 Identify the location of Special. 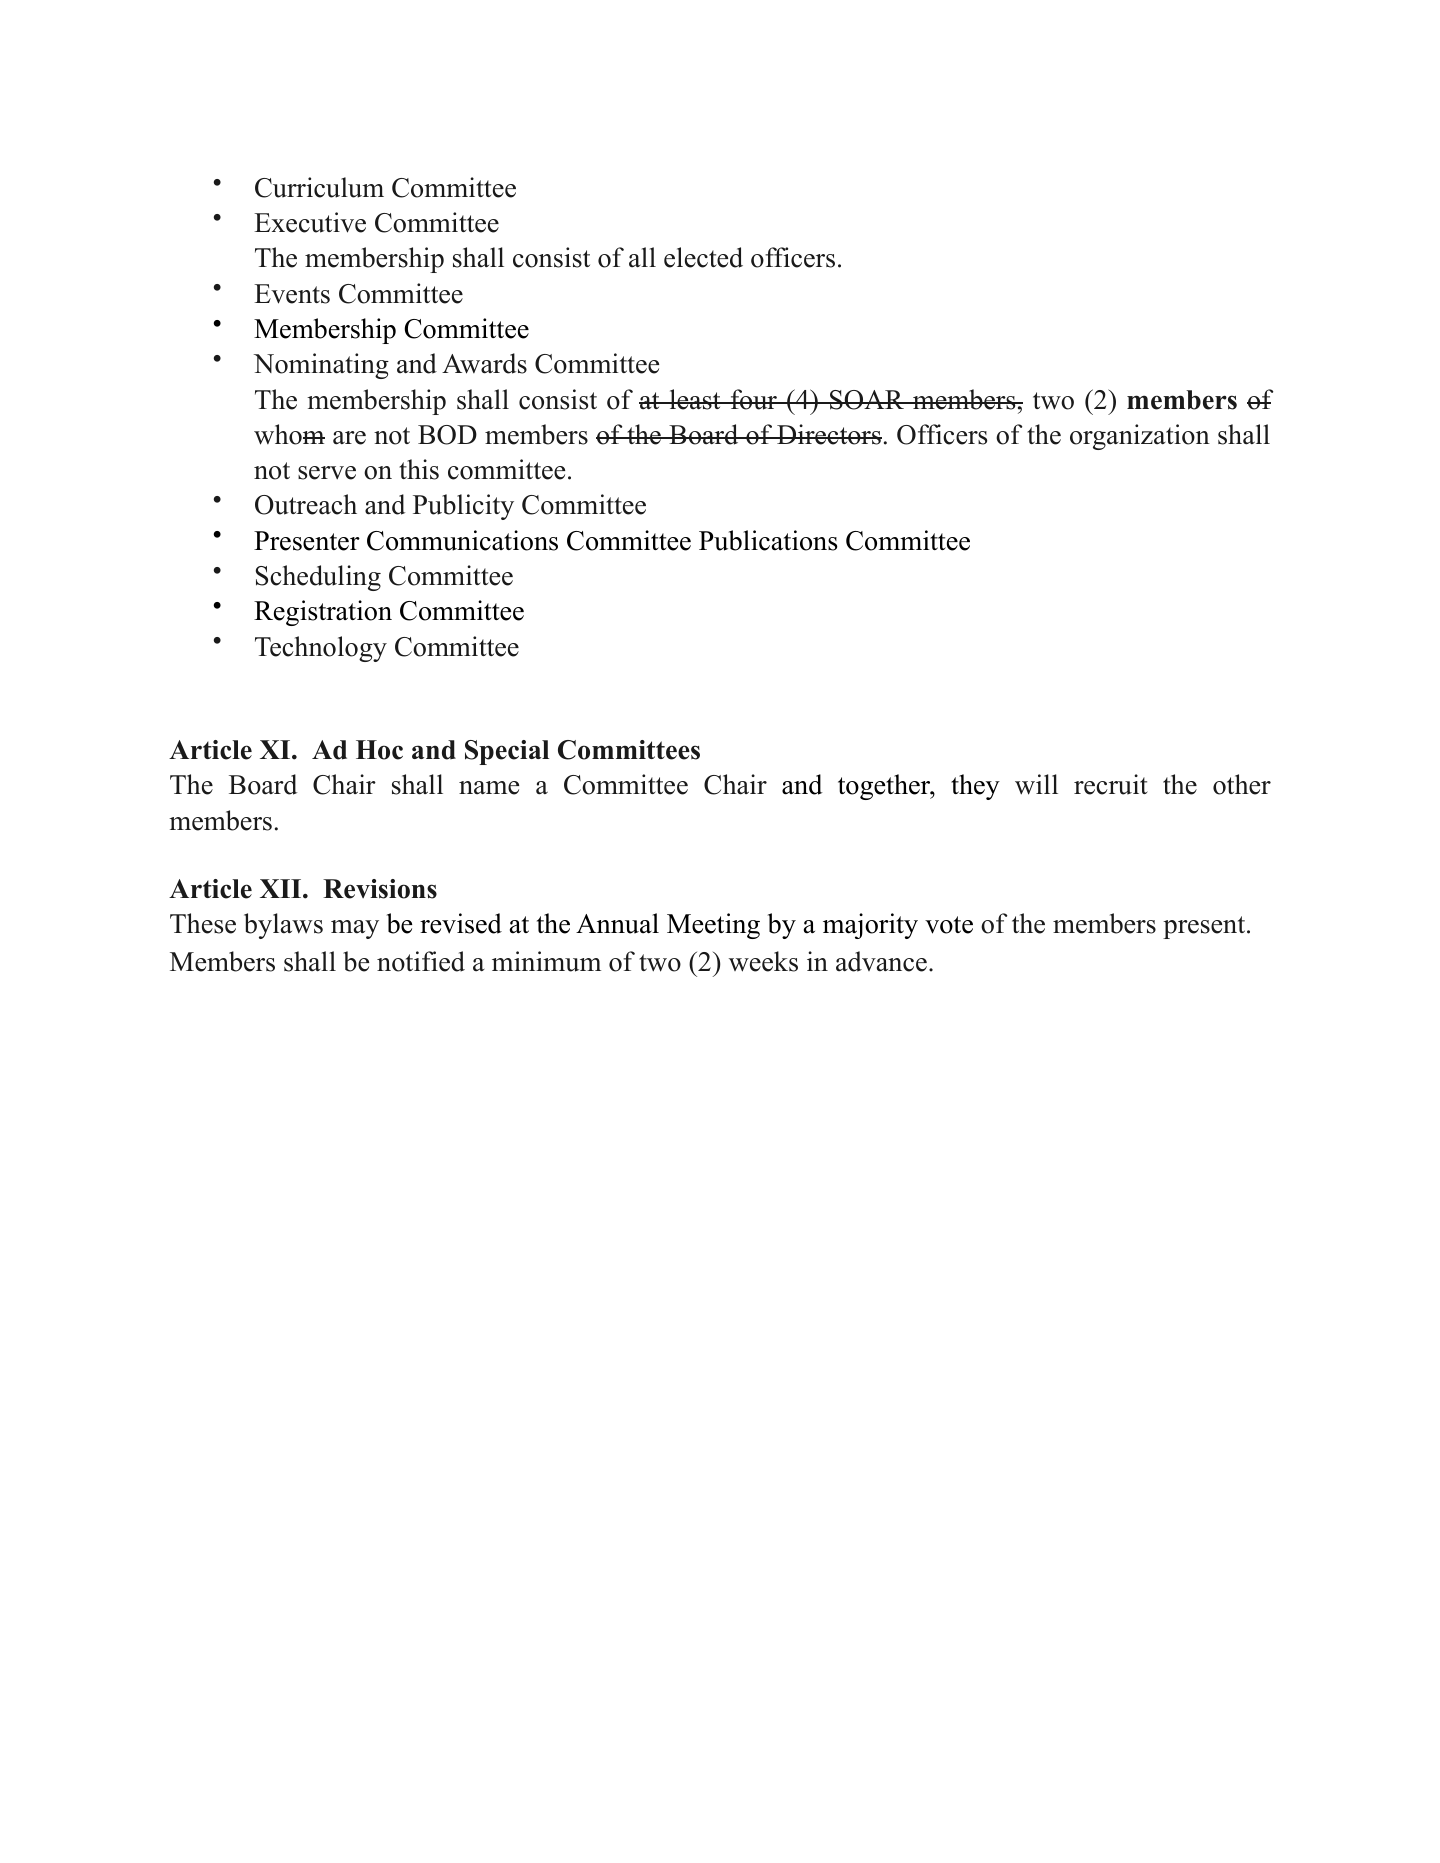
(507, 752).
